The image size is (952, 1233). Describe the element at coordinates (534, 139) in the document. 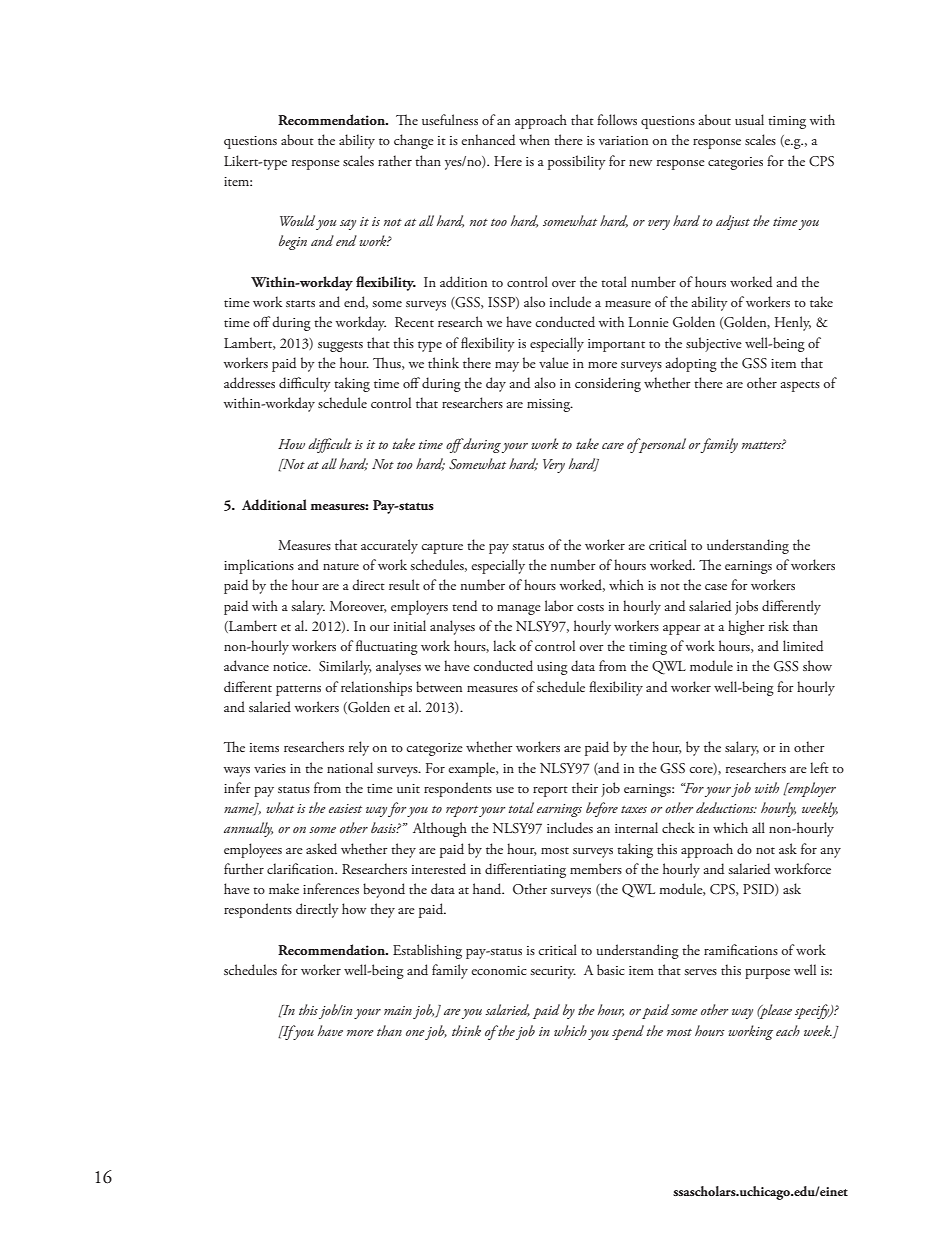

I see `when` at that location.
